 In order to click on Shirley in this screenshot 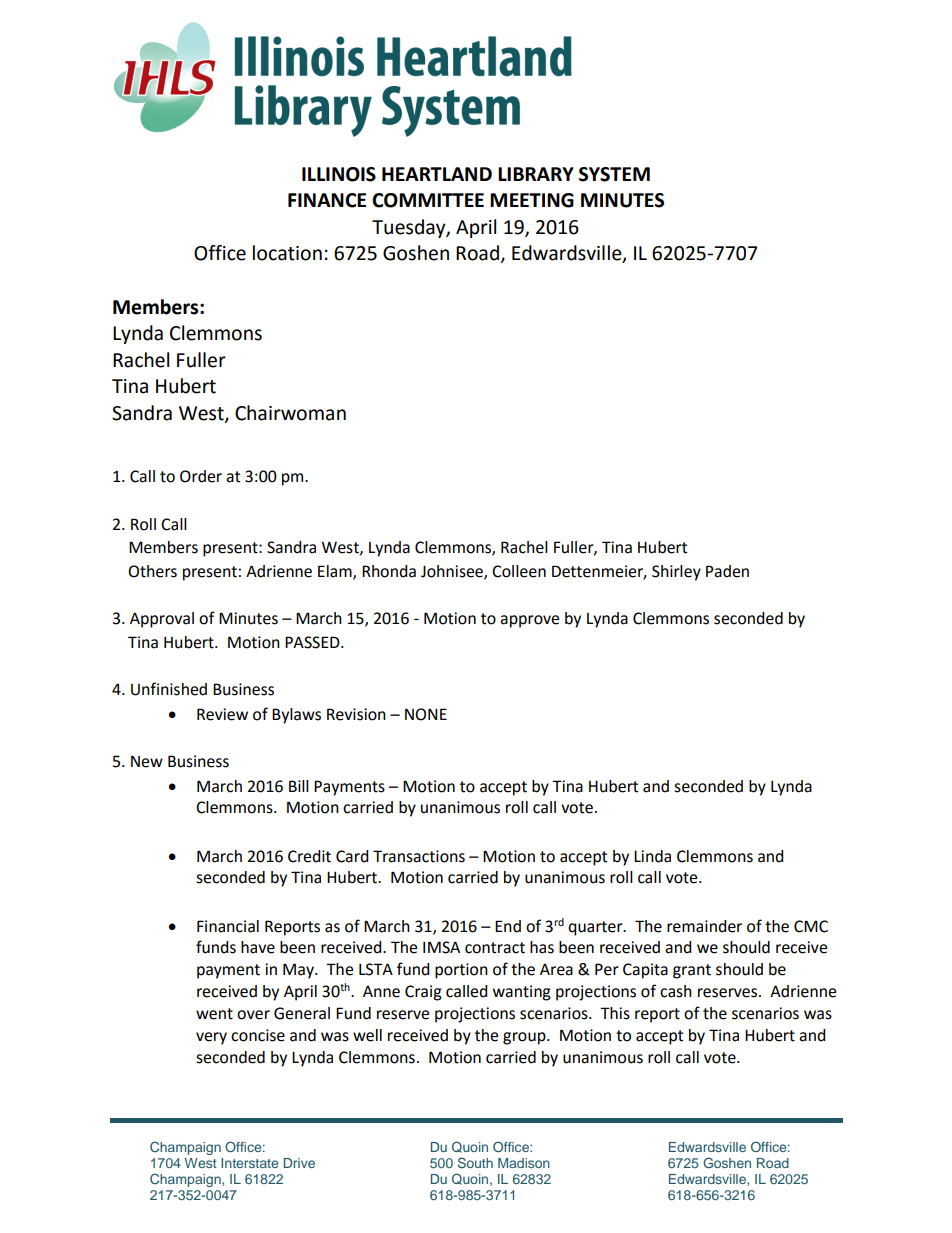, I will do `click(676, 573)`.
